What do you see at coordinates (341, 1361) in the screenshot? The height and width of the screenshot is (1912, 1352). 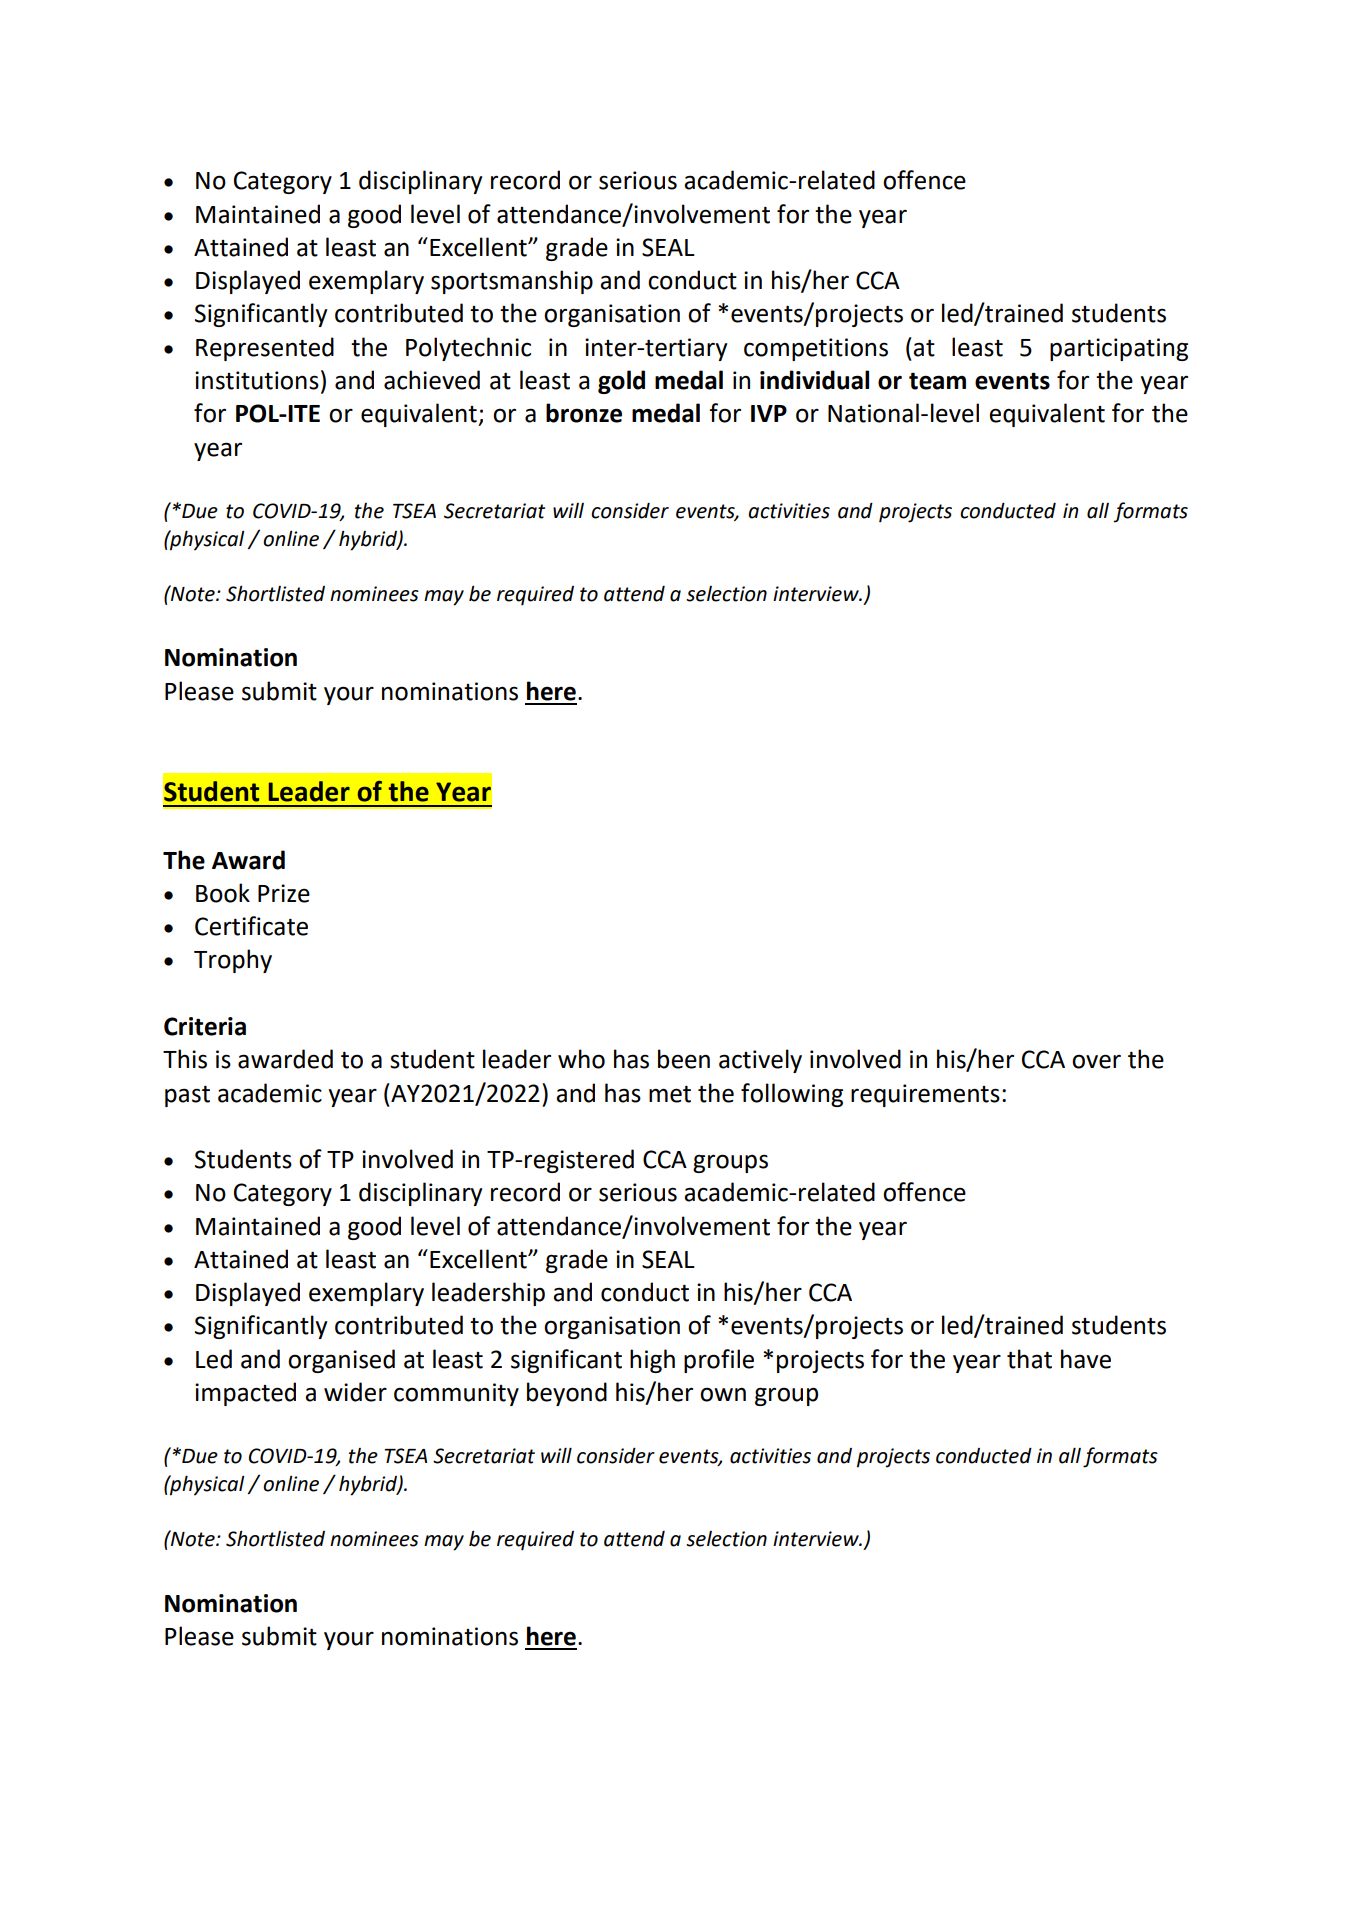 I see `organised` at bounding box center [341, 1361].
